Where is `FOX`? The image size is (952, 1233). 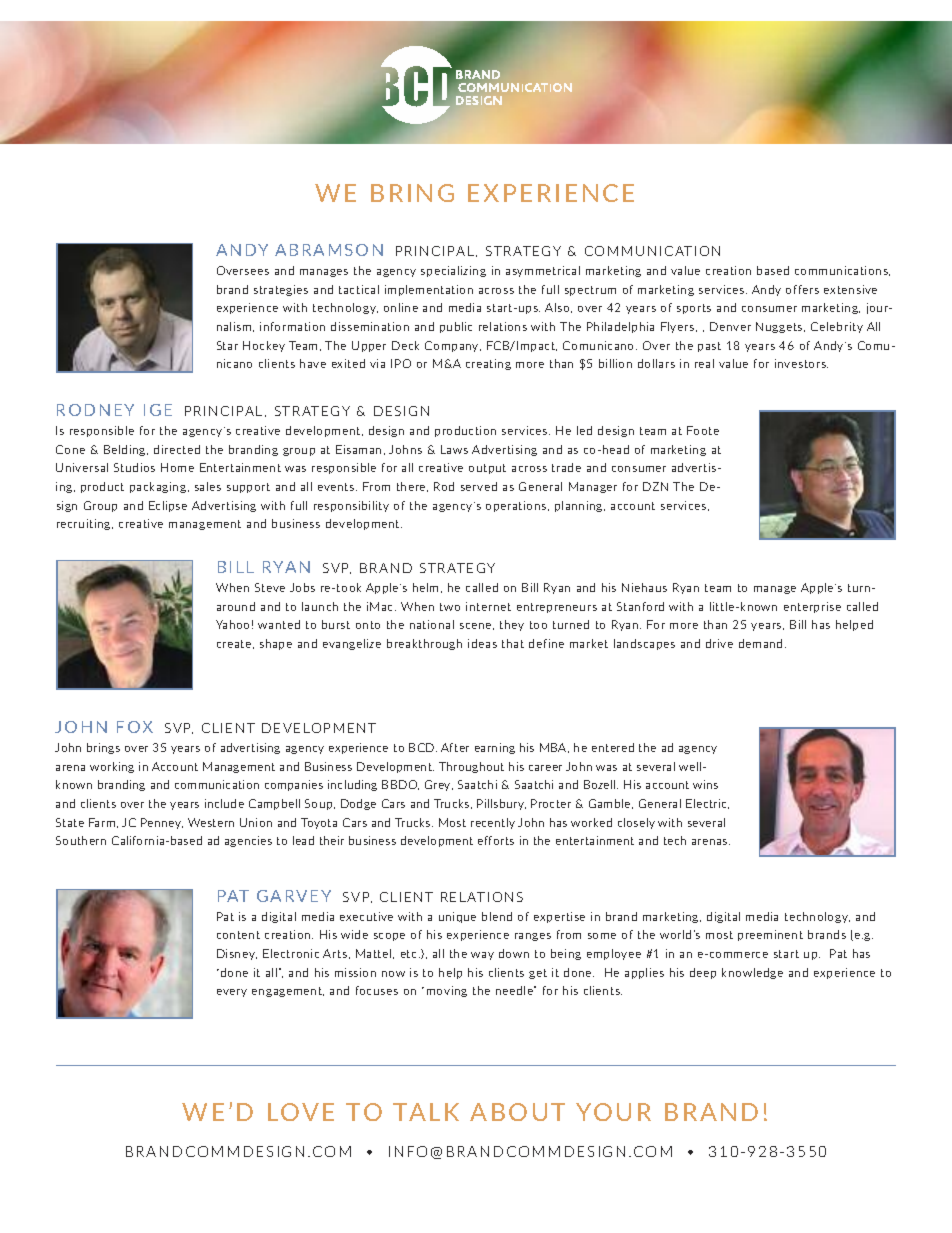
FOX is located at coordinates (135, 727).
